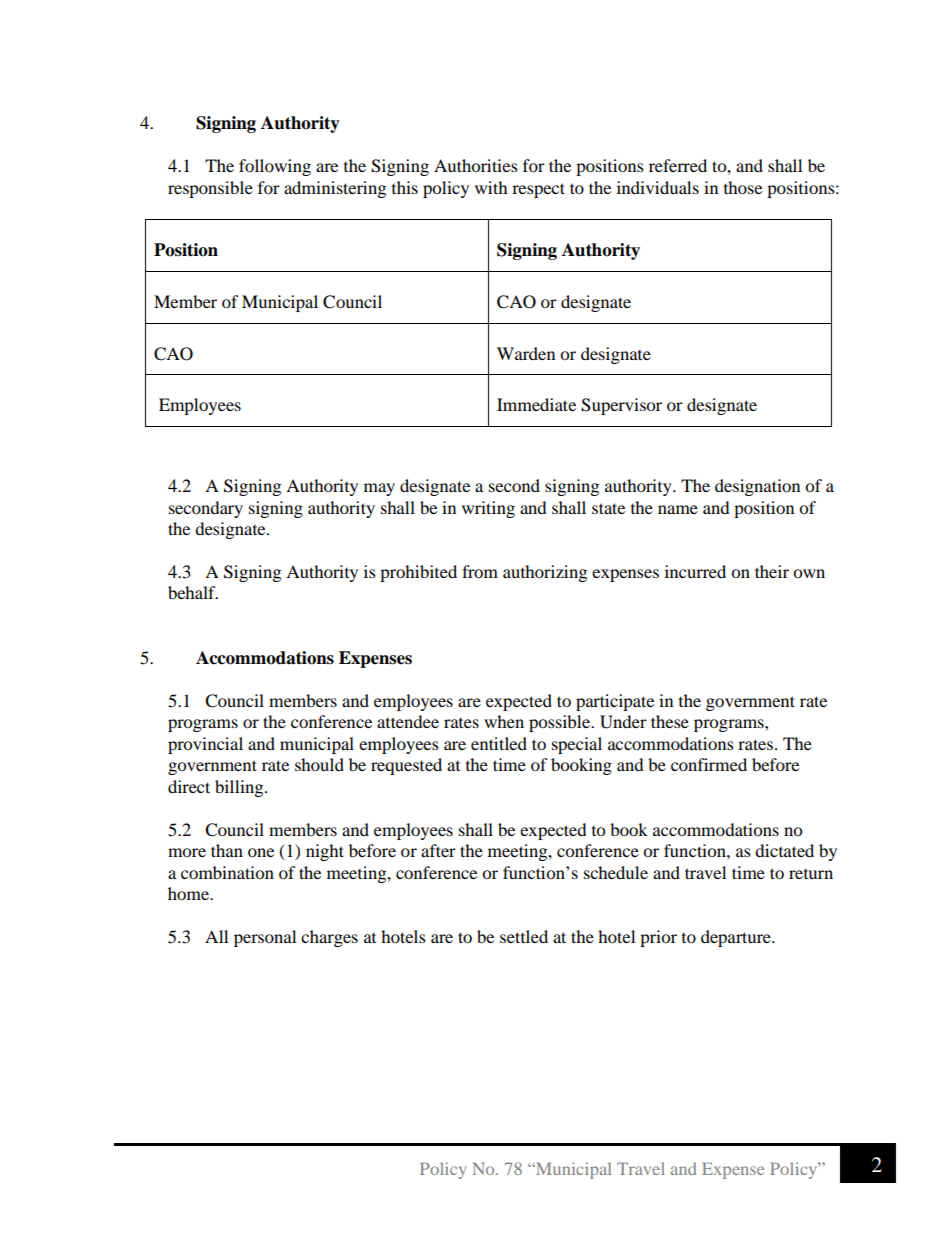  I want to click on provincial, so click(205, 745).
